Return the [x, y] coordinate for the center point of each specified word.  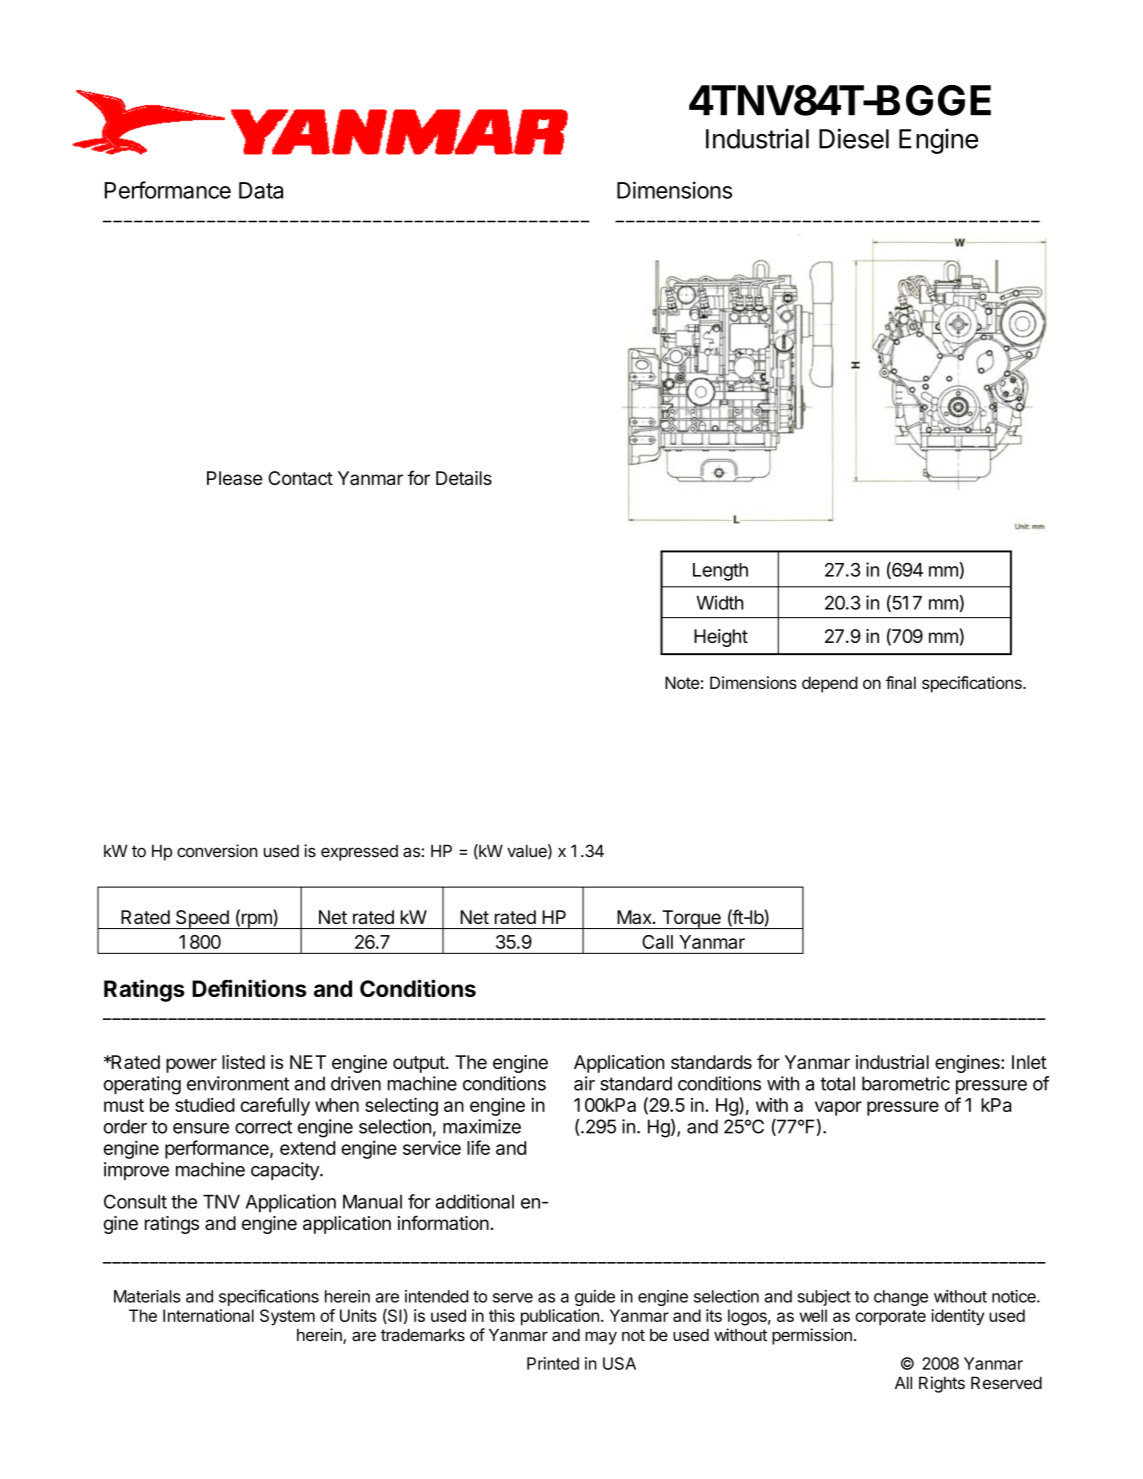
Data [261, 190]
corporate [890, 1318]
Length [720, 572]
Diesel [854, 138]
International [208, 1315]
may [601, 1338]
